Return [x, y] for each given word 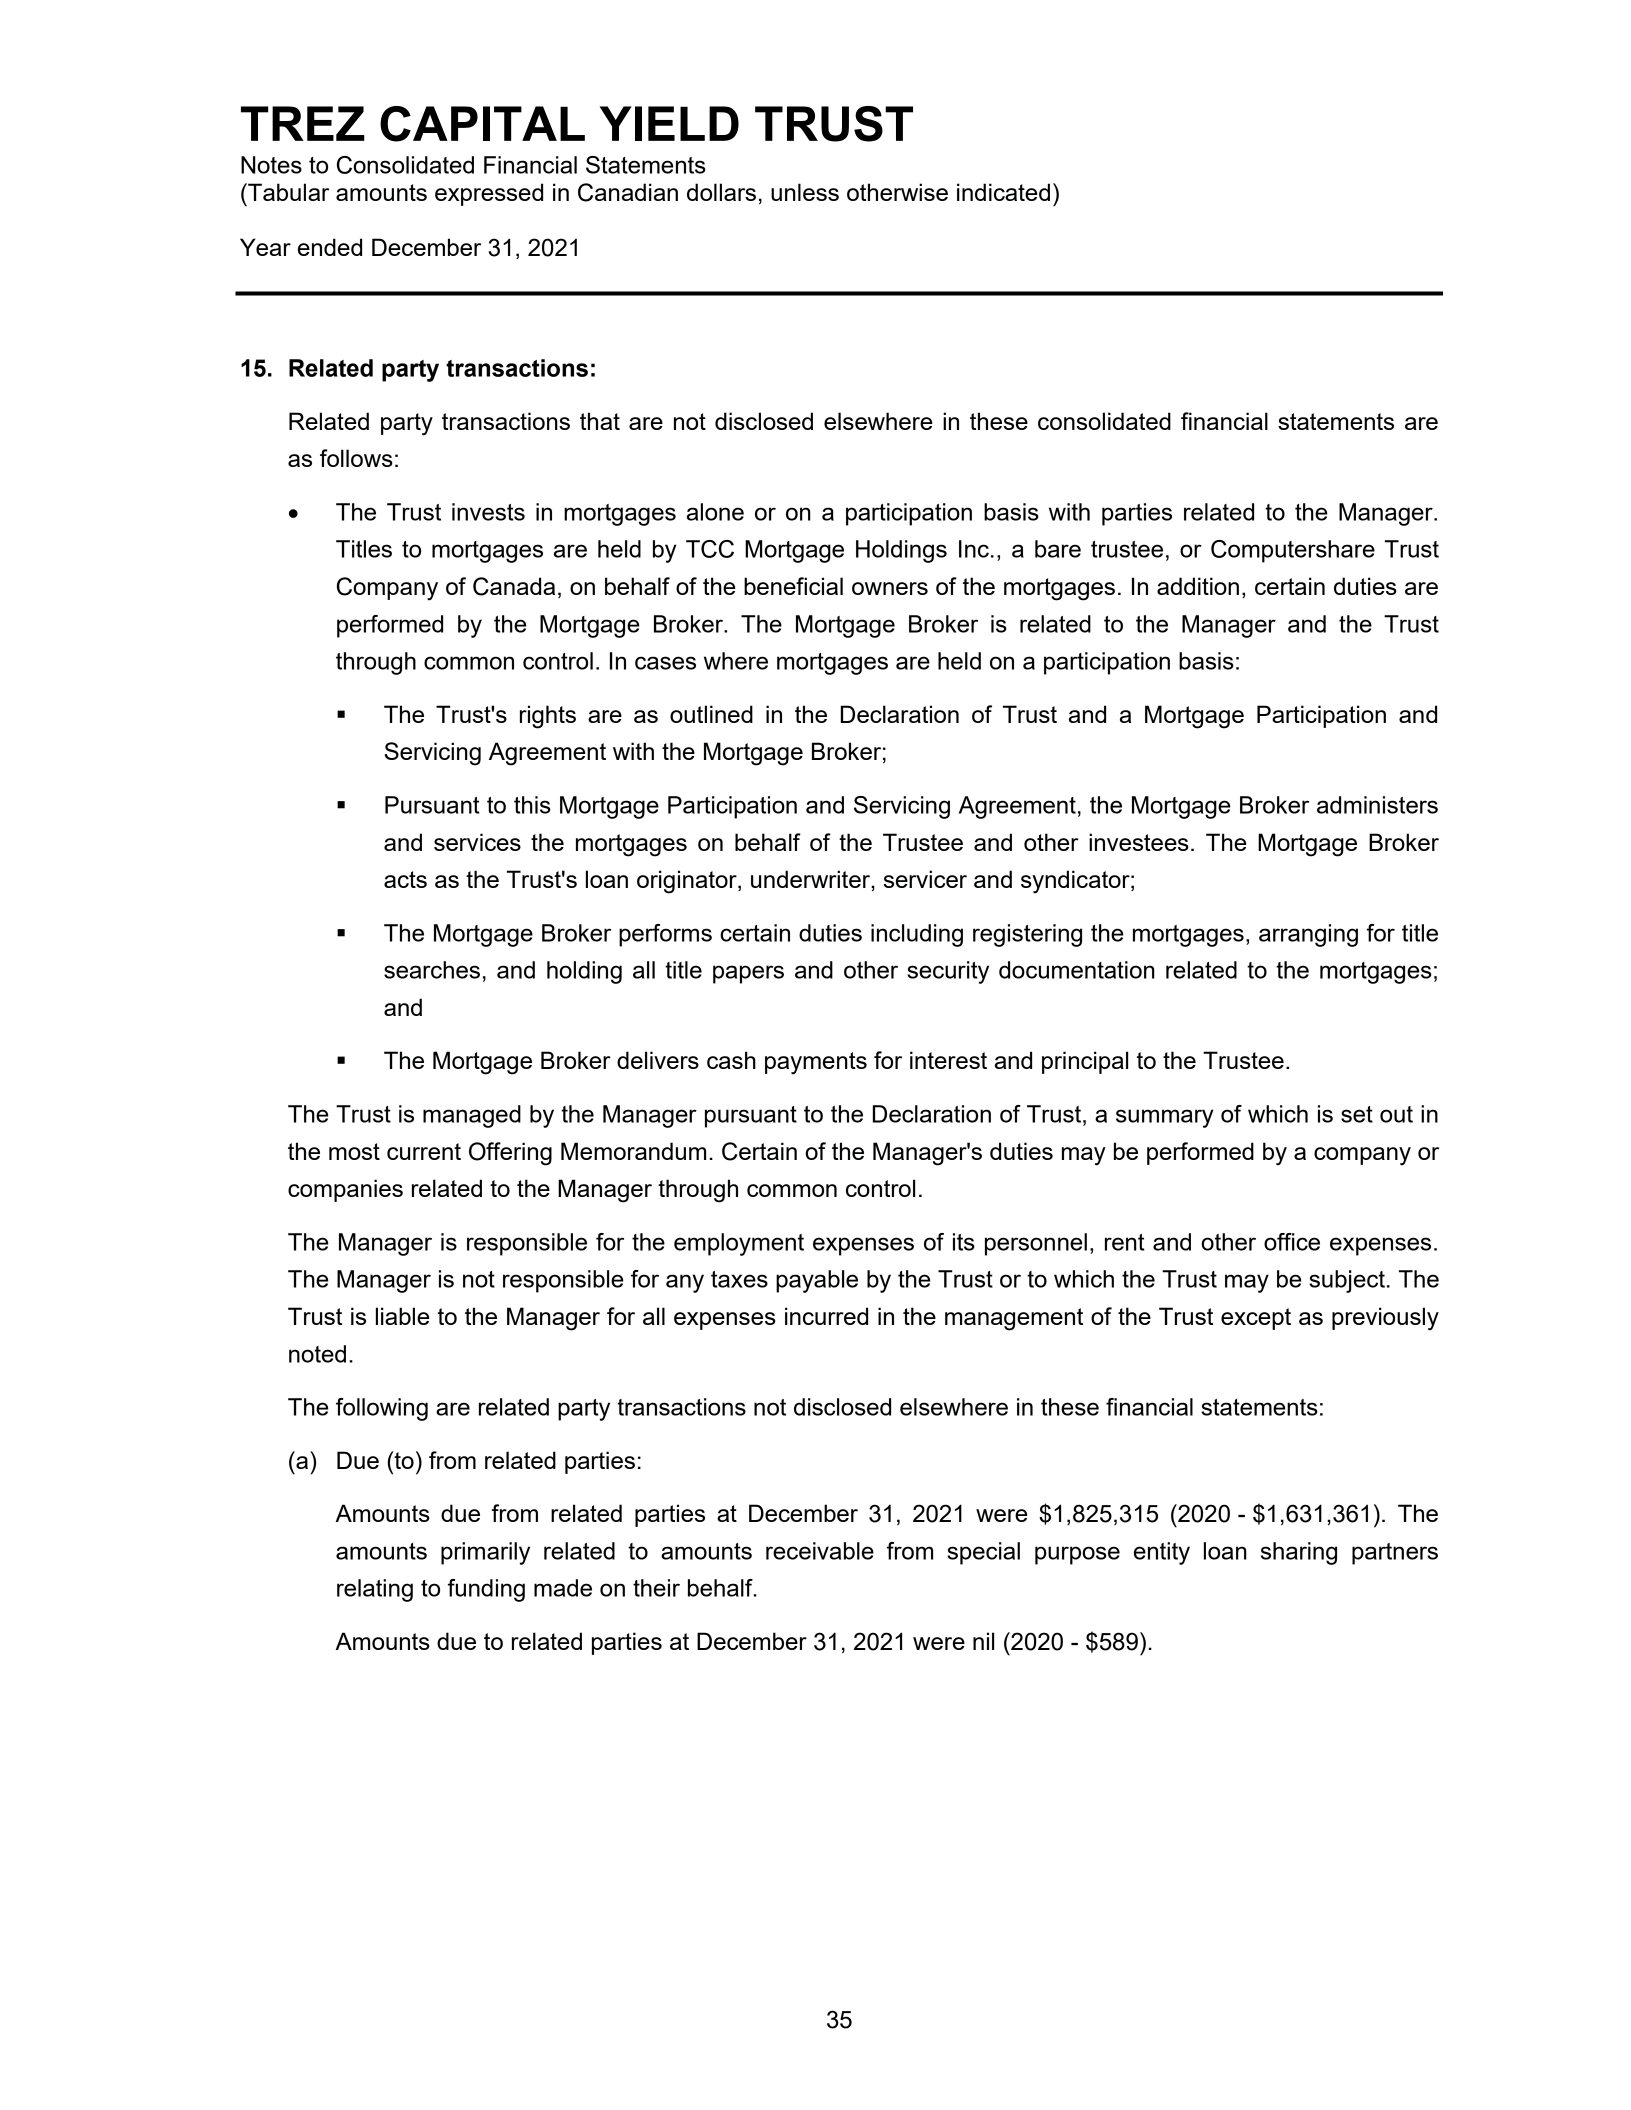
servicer [925, 879]
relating [375, 1590]
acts [405, 879]
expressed [489, 194]
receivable [820, 1551]
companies [345, 1190]
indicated [1003, 192]
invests [488, 512]
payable [817, 1281]
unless [805, 192]
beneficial [793, 586]
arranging [1308, 935]
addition [1198, 586]
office [1292, 1242]
